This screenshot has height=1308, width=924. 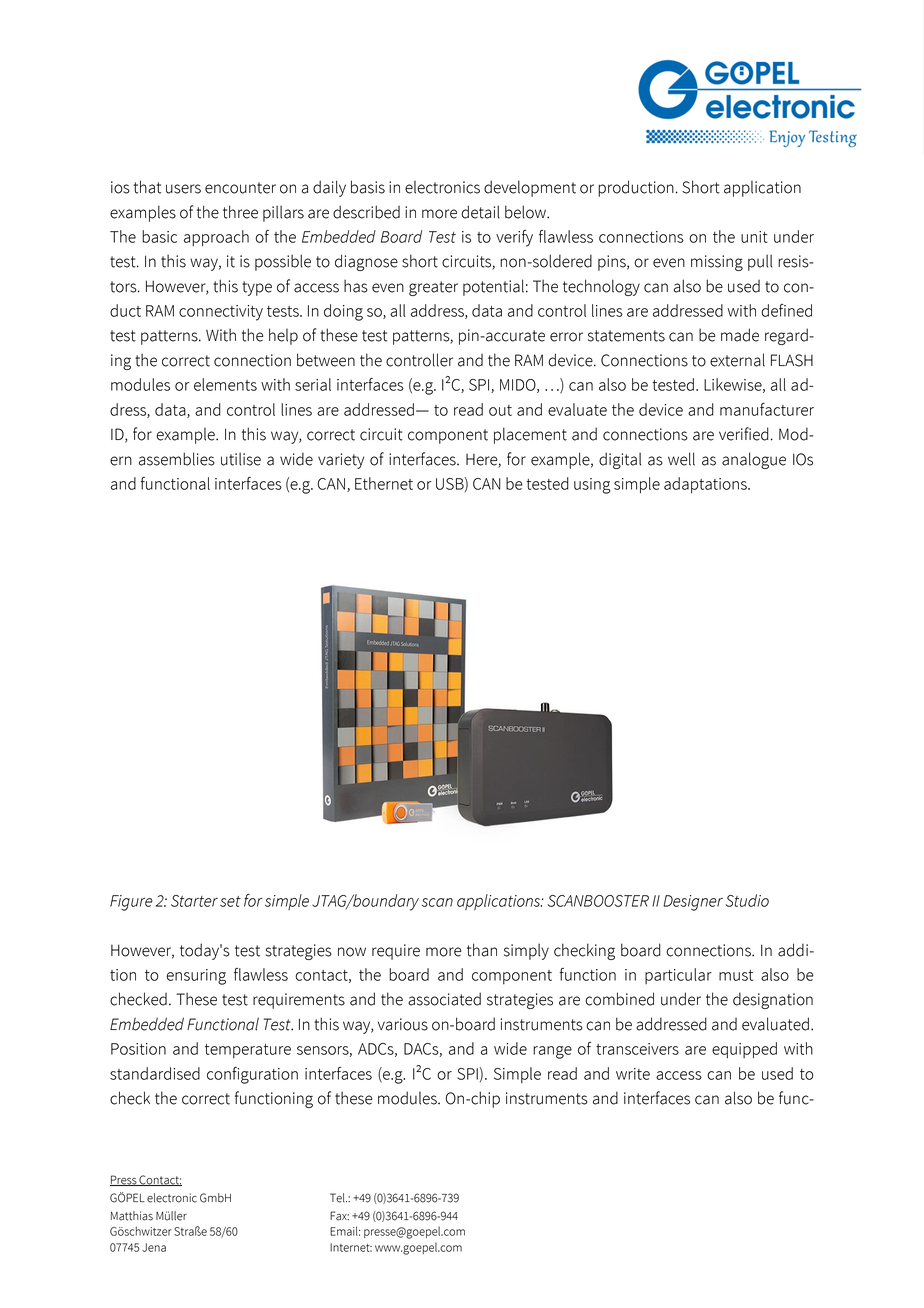 I want to click on equipped, so click(x=744, y=1050).
